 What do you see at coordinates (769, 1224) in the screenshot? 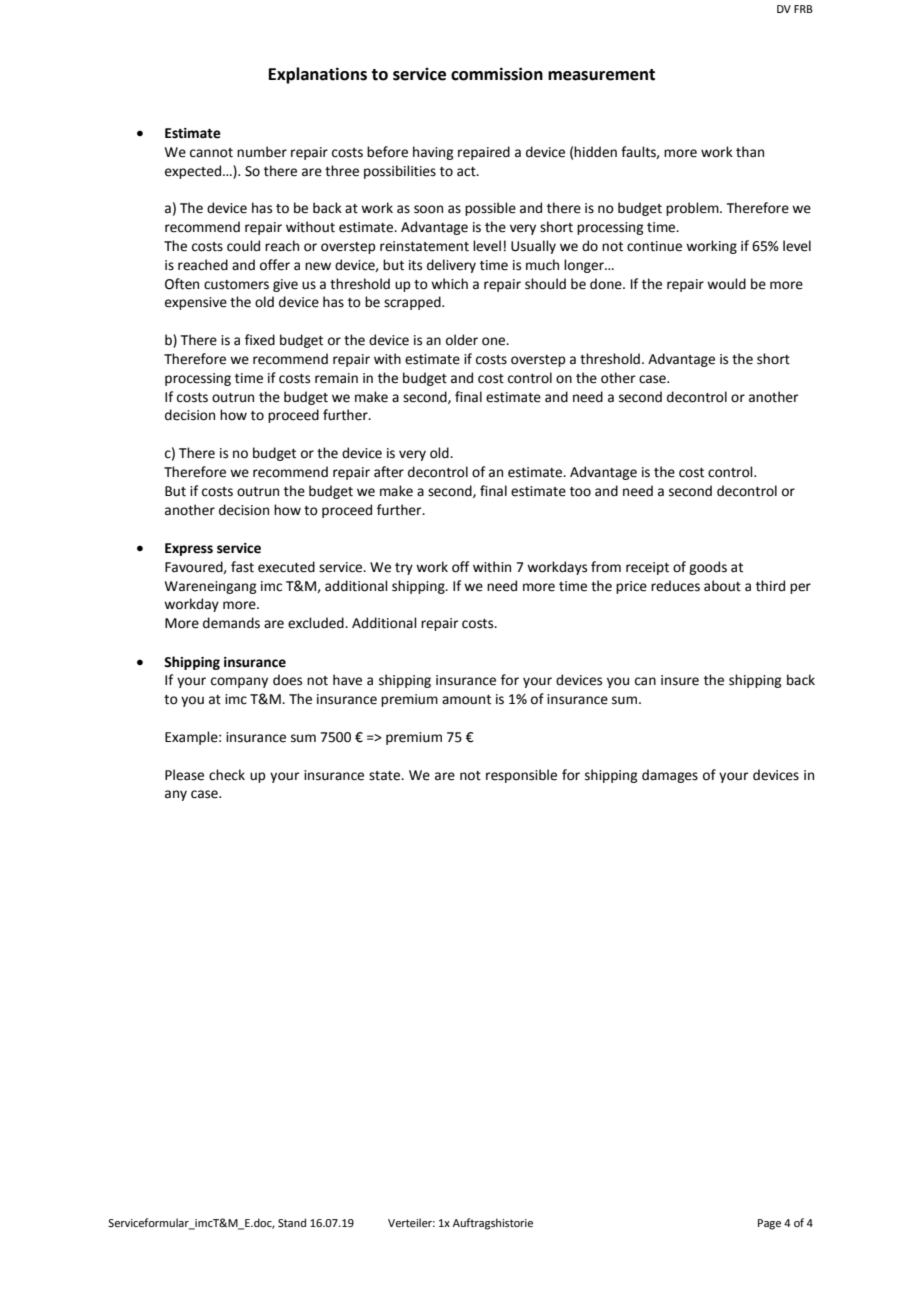
I see `Page` at bounding box center [769, 1224].
